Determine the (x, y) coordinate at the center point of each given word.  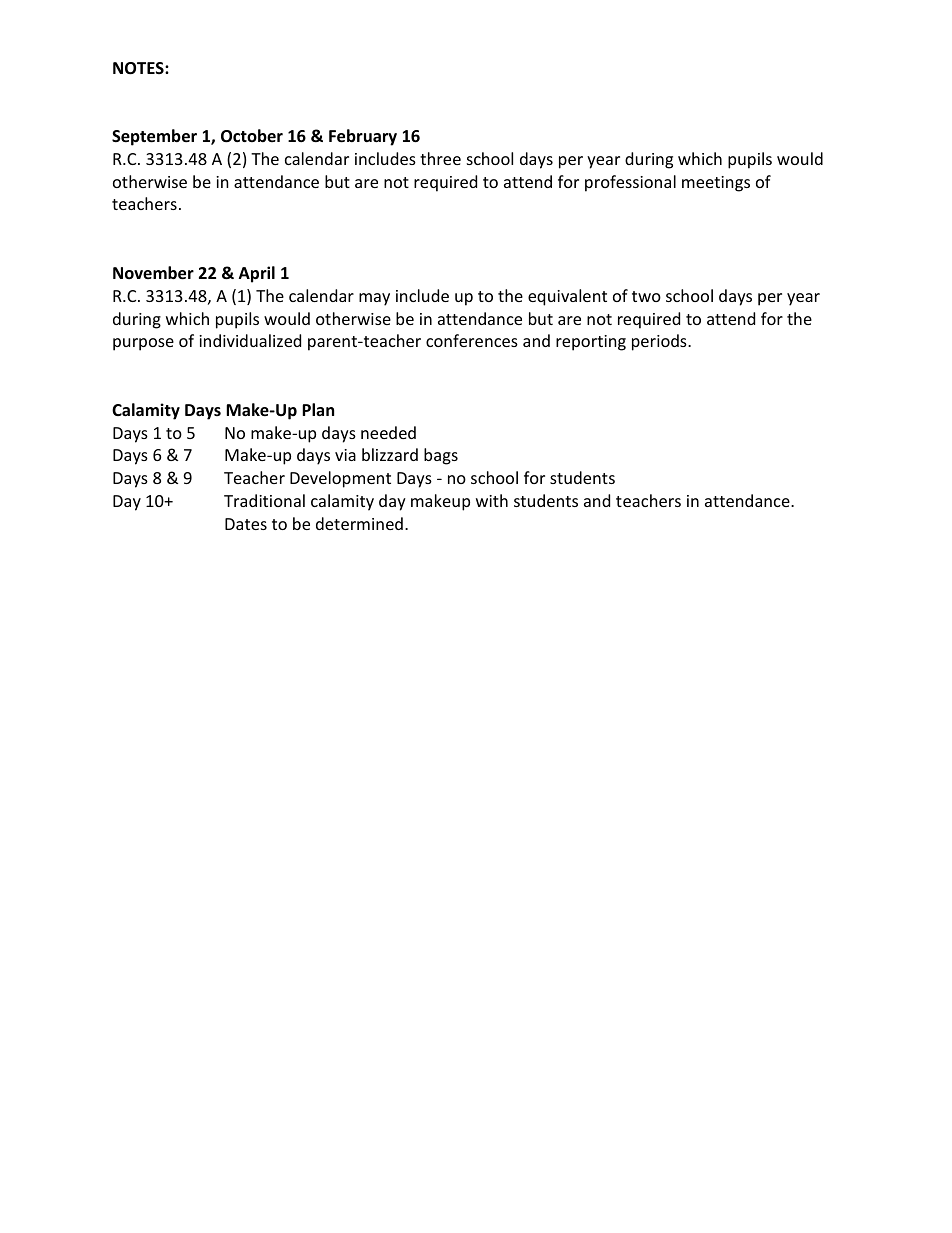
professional (630, 183)
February (363, 137)
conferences (472, 340)
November (153, 273)
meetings (716, 184)
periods (660, 342)
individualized (250, 340)
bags (441, 456)
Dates (246, 524)
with (492, 500)
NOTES (139, 68)
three (440, 158)
